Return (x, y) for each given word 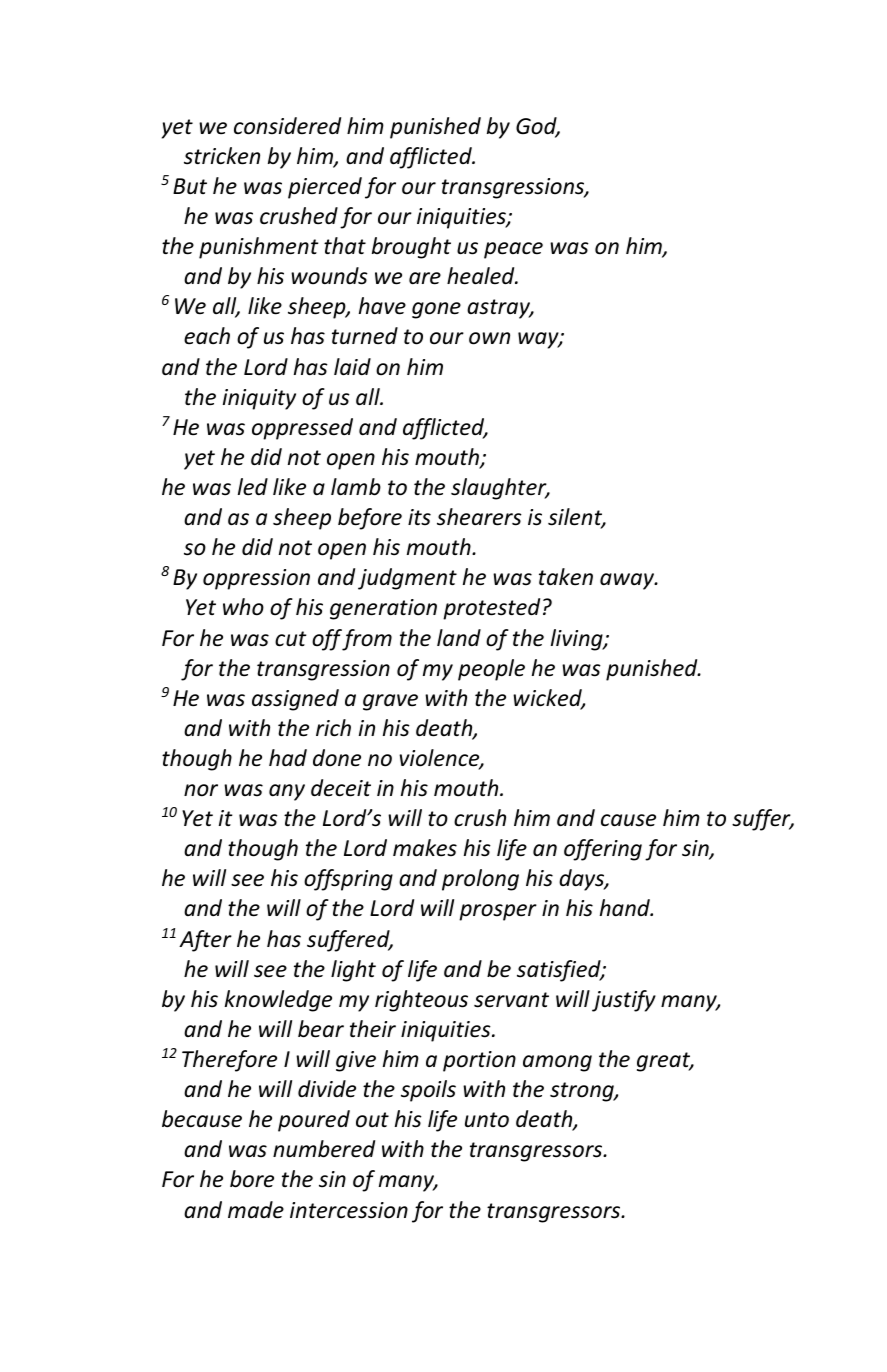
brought (411, 248)
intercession (349, 1210)
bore (252, 1179)
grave (390, 702)
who (243, 607)
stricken (222, 156)
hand (626, 908)
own (489, 338)
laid (352, 367)
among (557, 1063)
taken (566, 577)
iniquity (259, 399)
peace (513, 250)
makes (425, 848)
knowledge (278, 1001)
